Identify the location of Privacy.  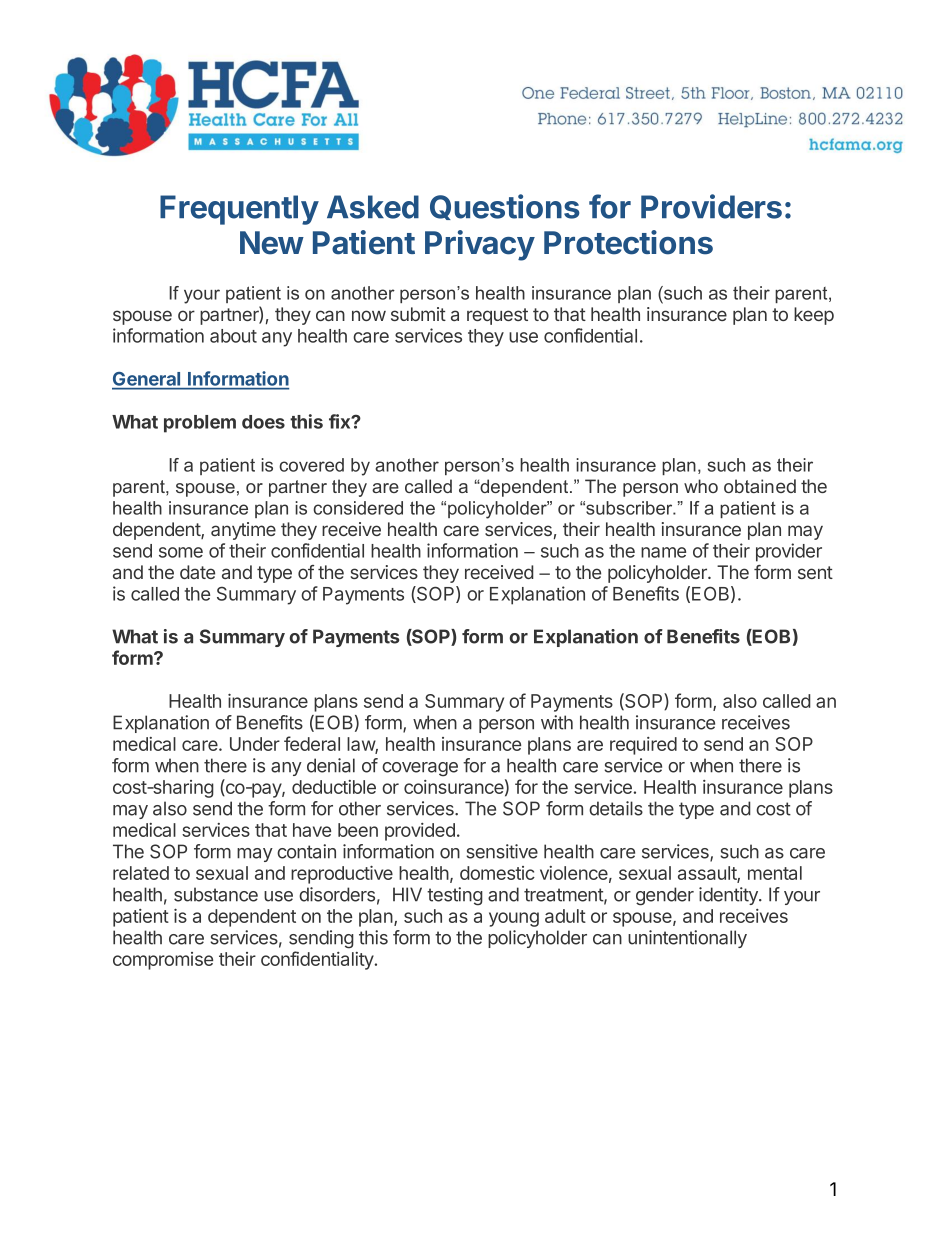
(480, 245).
